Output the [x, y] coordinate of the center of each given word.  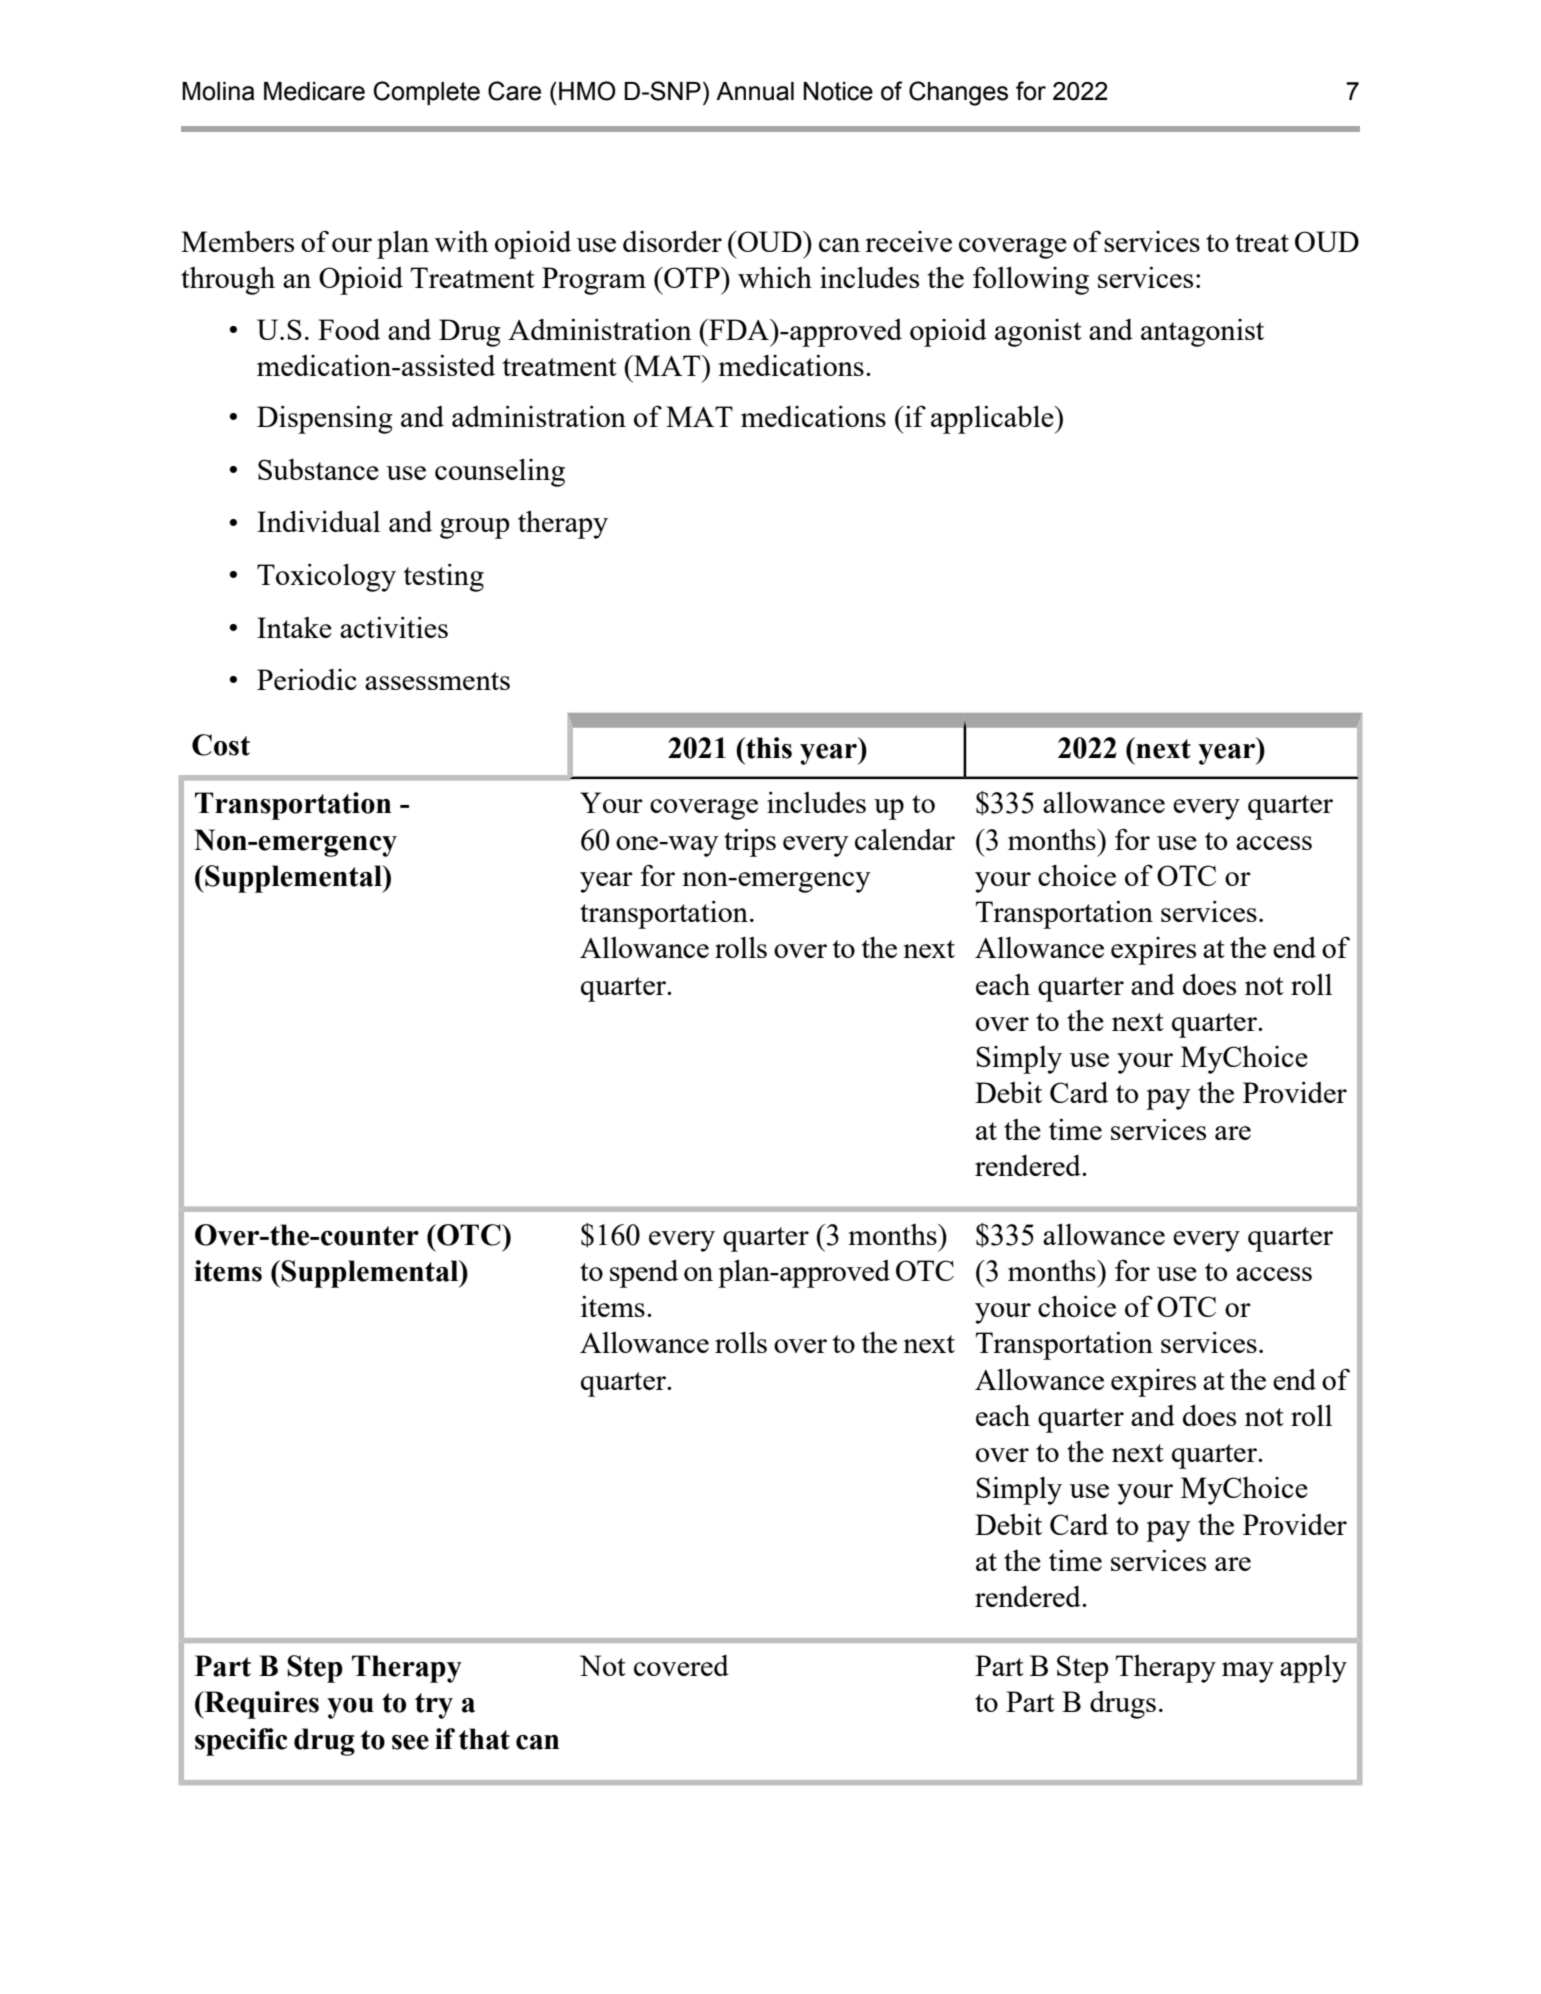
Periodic [307, 679]
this [768, 748]
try [434, 1706]
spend [644, 1273]
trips [750, 842]
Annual [755, 91]
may [1248, 1672]
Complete [427, 93]
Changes [958, 93]
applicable [993, 419]
